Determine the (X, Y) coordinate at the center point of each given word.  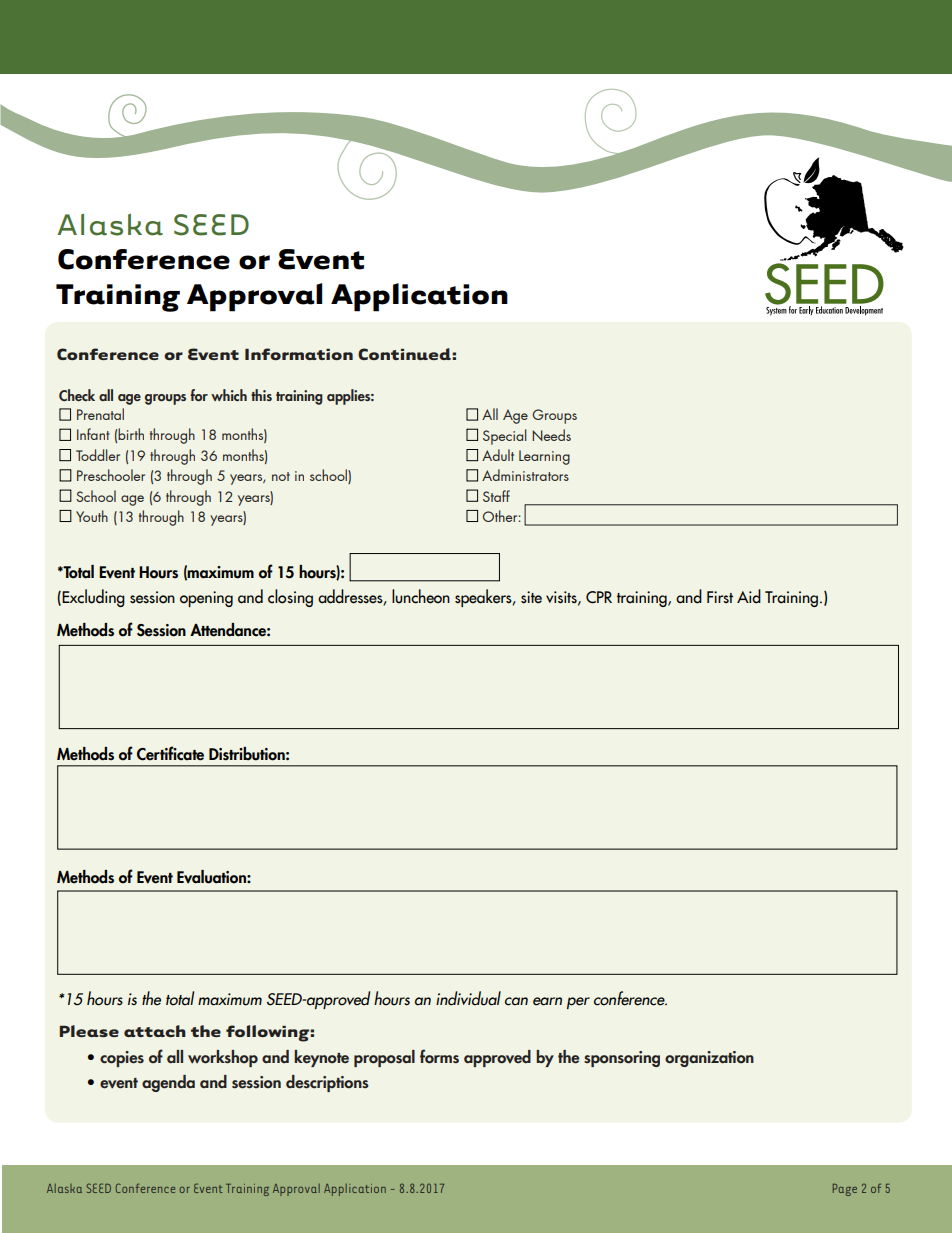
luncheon (421, 596)
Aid (749, 596)
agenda (168, 1083)
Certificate (170, 753)
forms (439, 1056)
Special (505, 437)
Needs (551, 435)
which (229, 395)
